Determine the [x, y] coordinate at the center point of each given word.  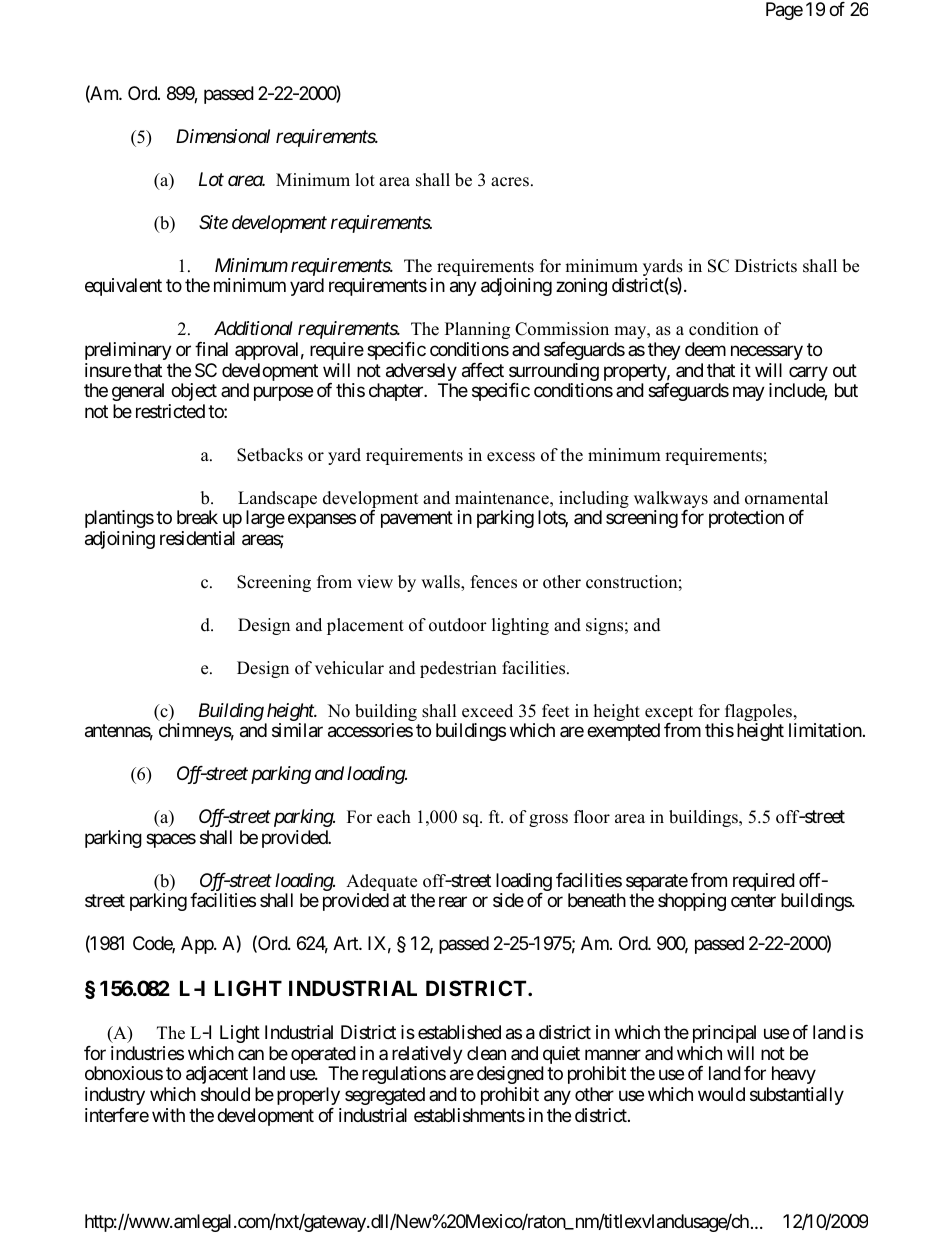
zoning [581, 287]
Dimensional [223, 136]
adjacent [217, 1075]
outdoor [458, 625]
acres [511, 182]
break [197, 517]
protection [746, 519]
